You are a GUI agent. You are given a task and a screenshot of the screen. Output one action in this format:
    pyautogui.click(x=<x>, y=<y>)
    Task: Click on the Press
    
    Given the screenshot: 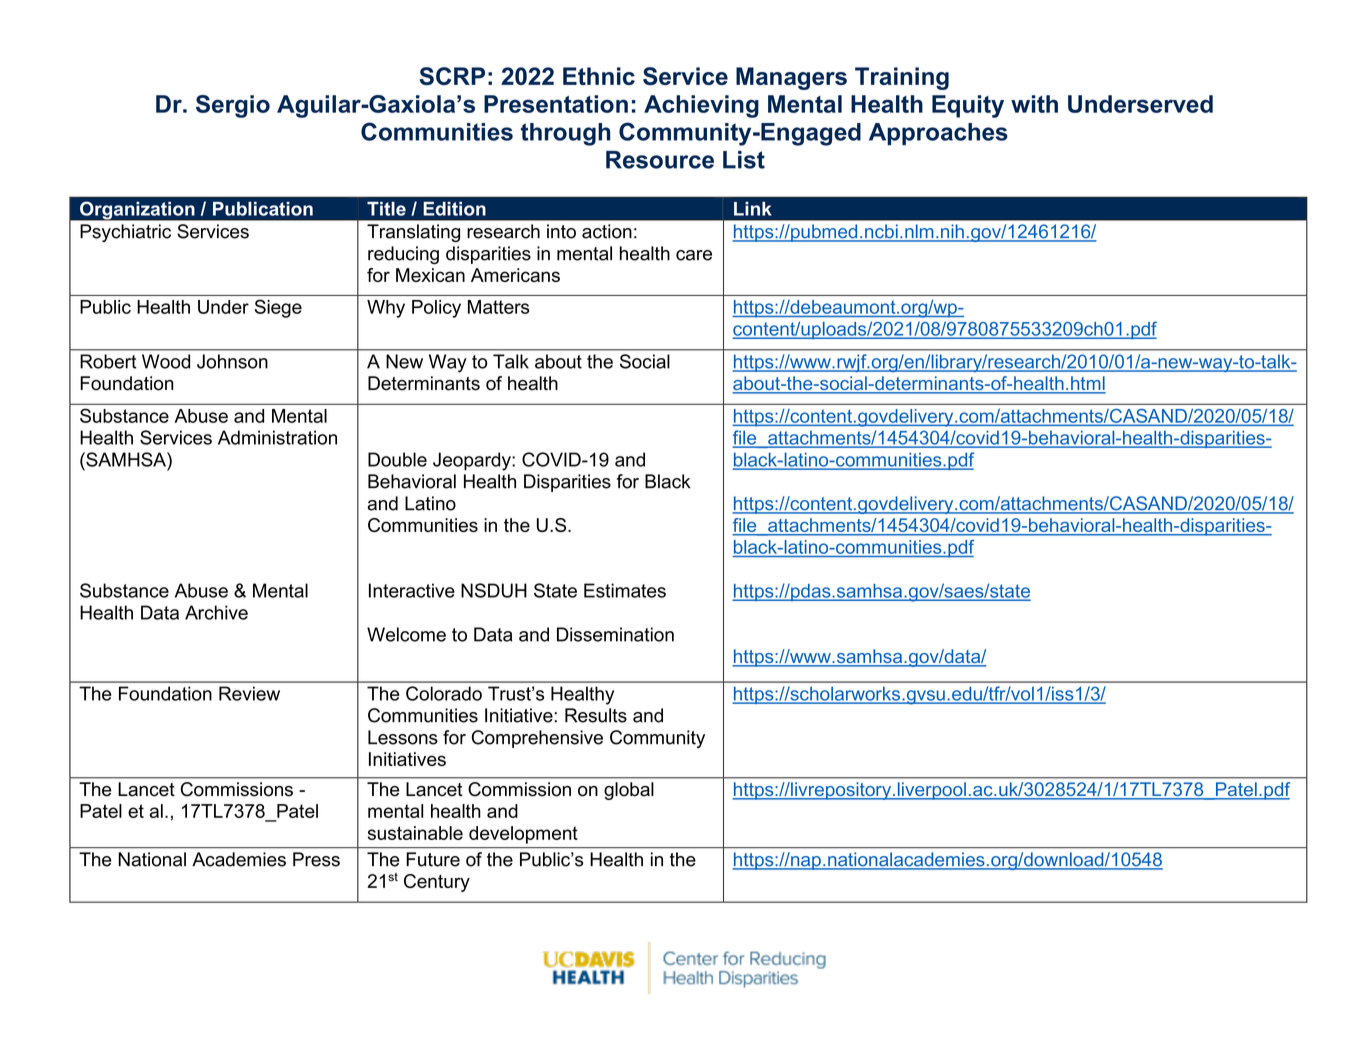 What is the action you would take?
    pyautogui.click(x=316, y=859)
